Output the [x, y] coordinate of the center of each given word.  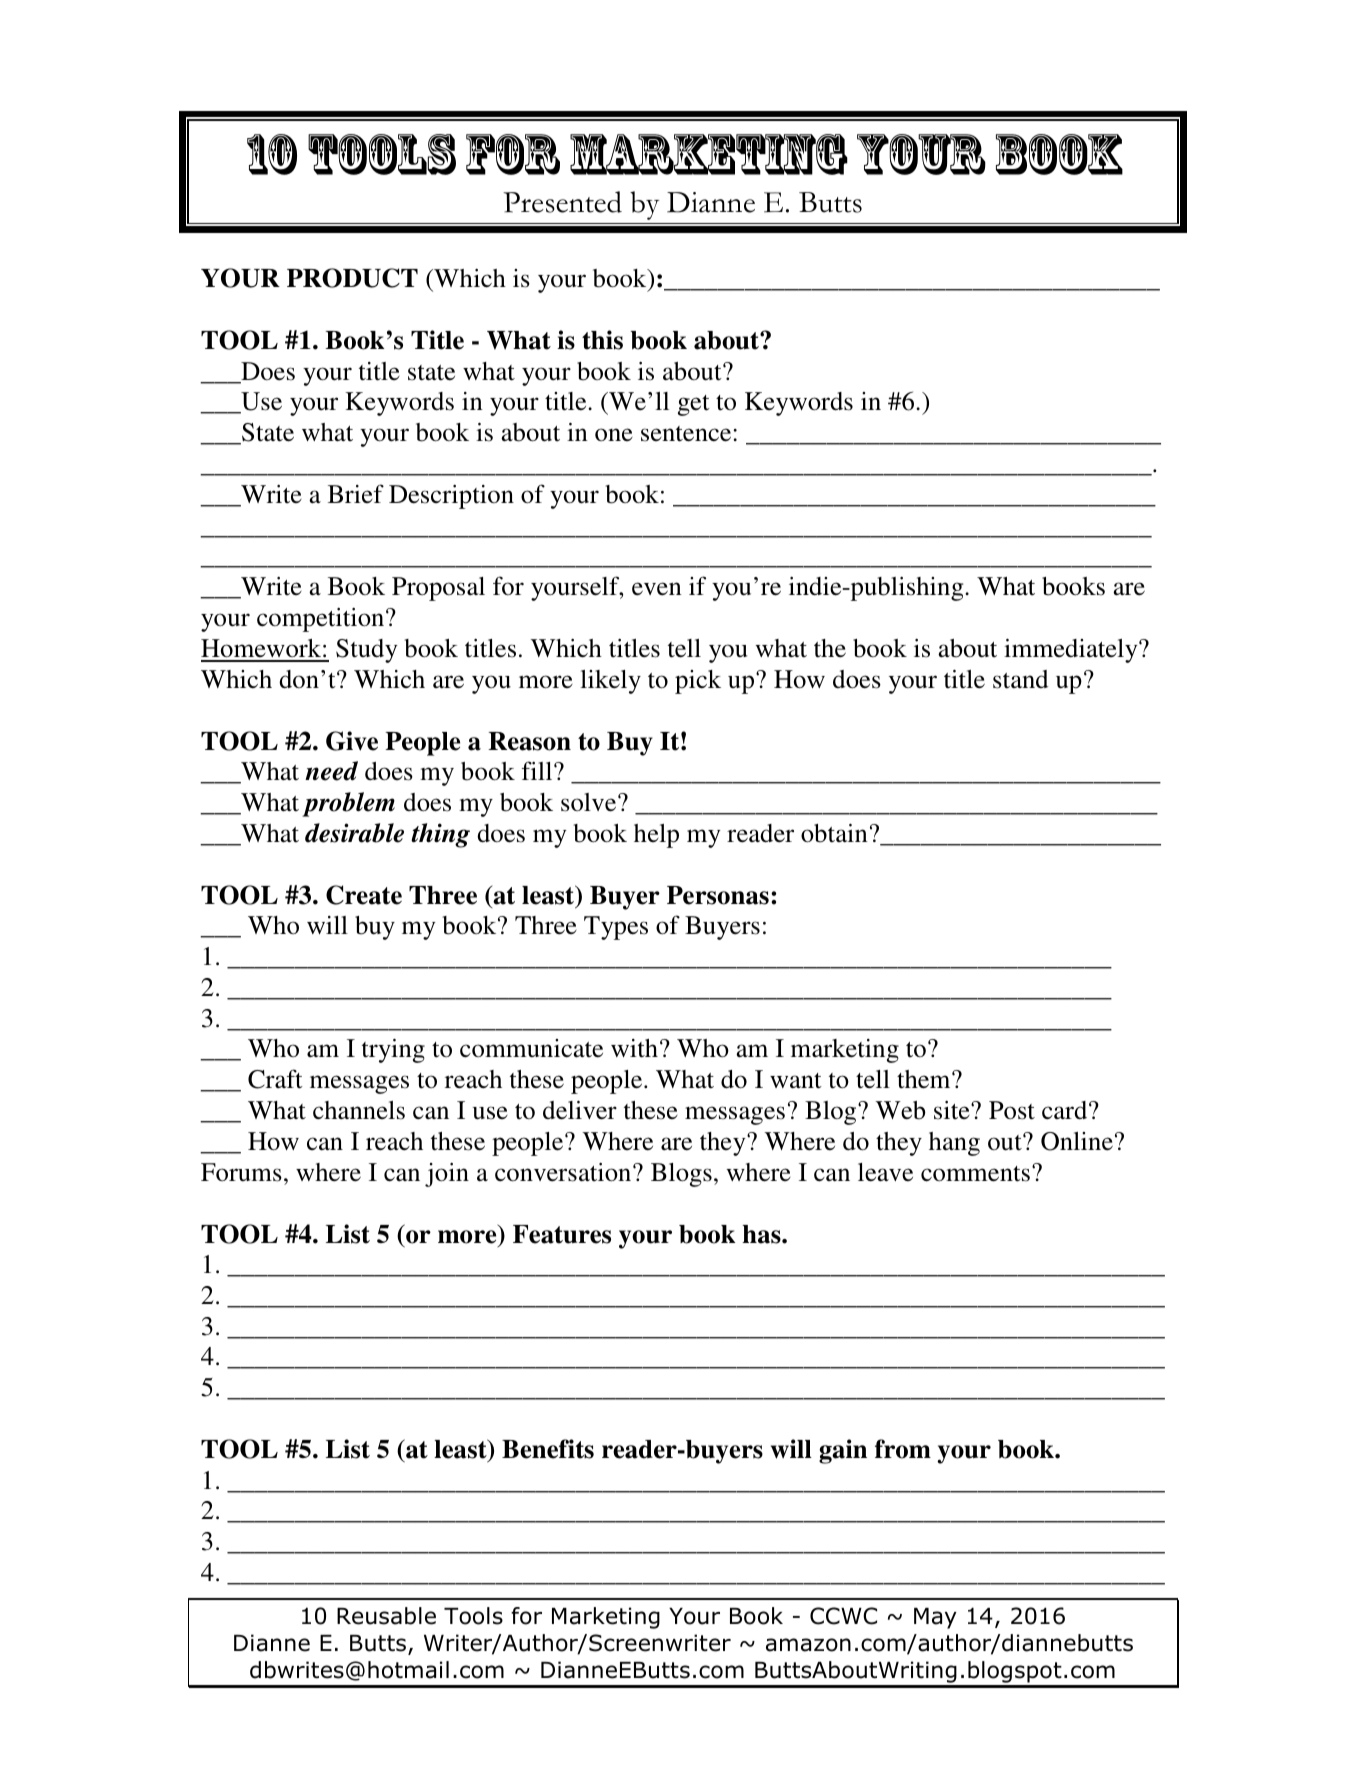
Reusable [386, 1616]
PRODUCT [352, 278]
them [925, 1079]
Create [364, 895]
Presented [562, 202]
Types [616, 928]
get [694, 405]
